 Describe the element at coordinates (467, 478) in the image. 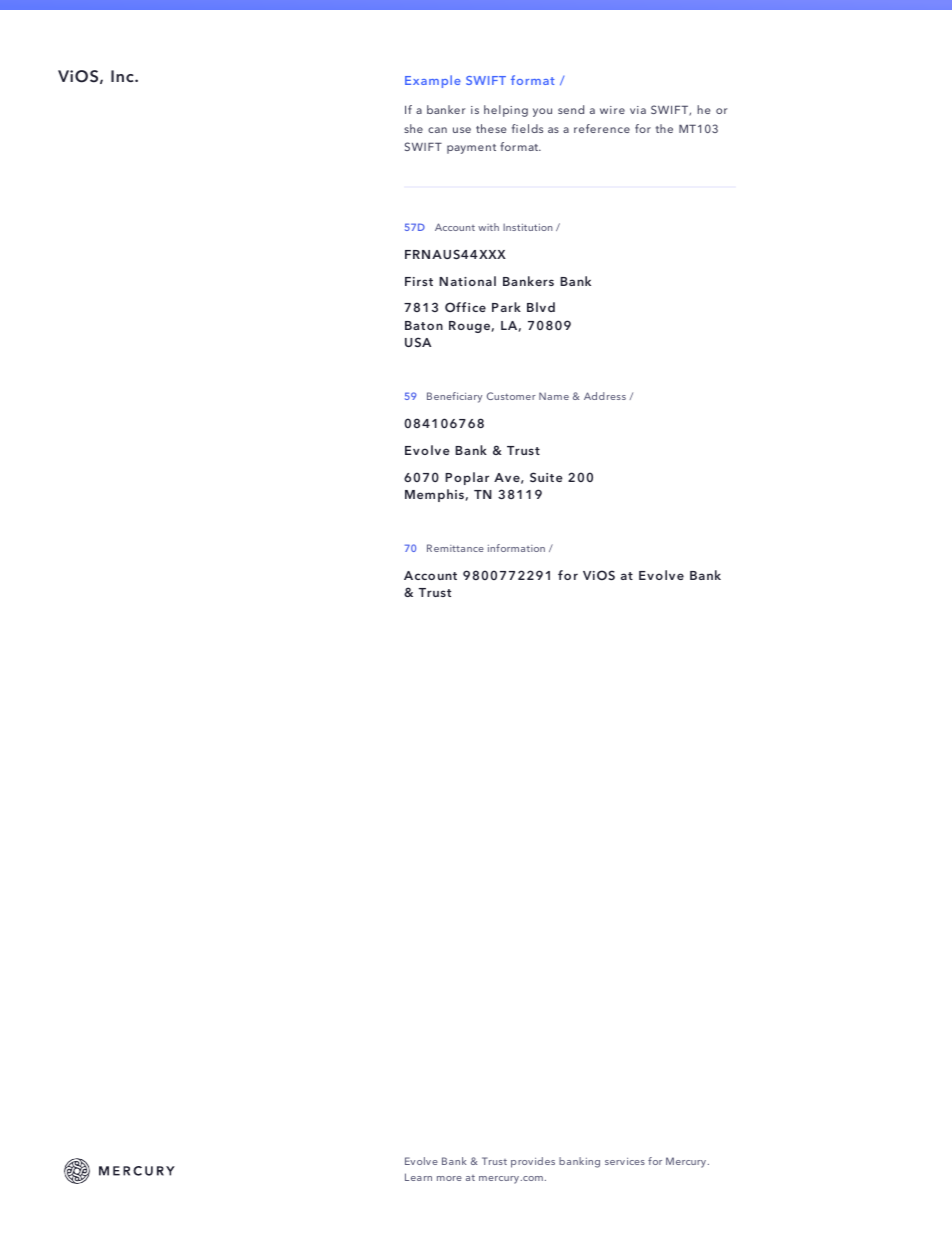

I see `Poplar` at that location.
